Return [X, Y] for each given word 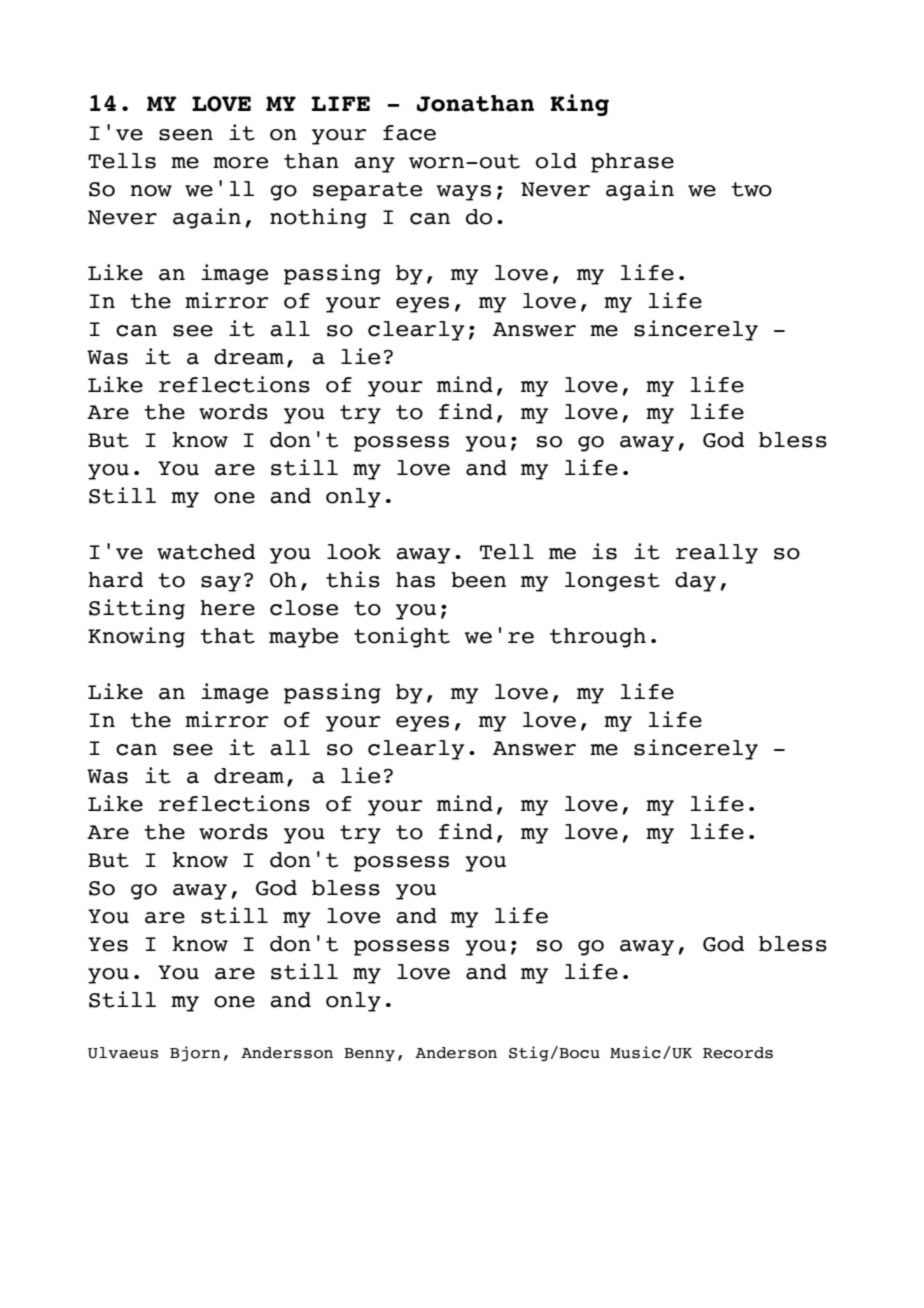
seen [186, 135]
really [717, 554]
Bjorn [195, 1054]
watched [206, 552]
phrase [632, 163]
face [409, 133]
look [354, 552]
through [598, 638]
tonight [402, 637]
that [227, 636]
